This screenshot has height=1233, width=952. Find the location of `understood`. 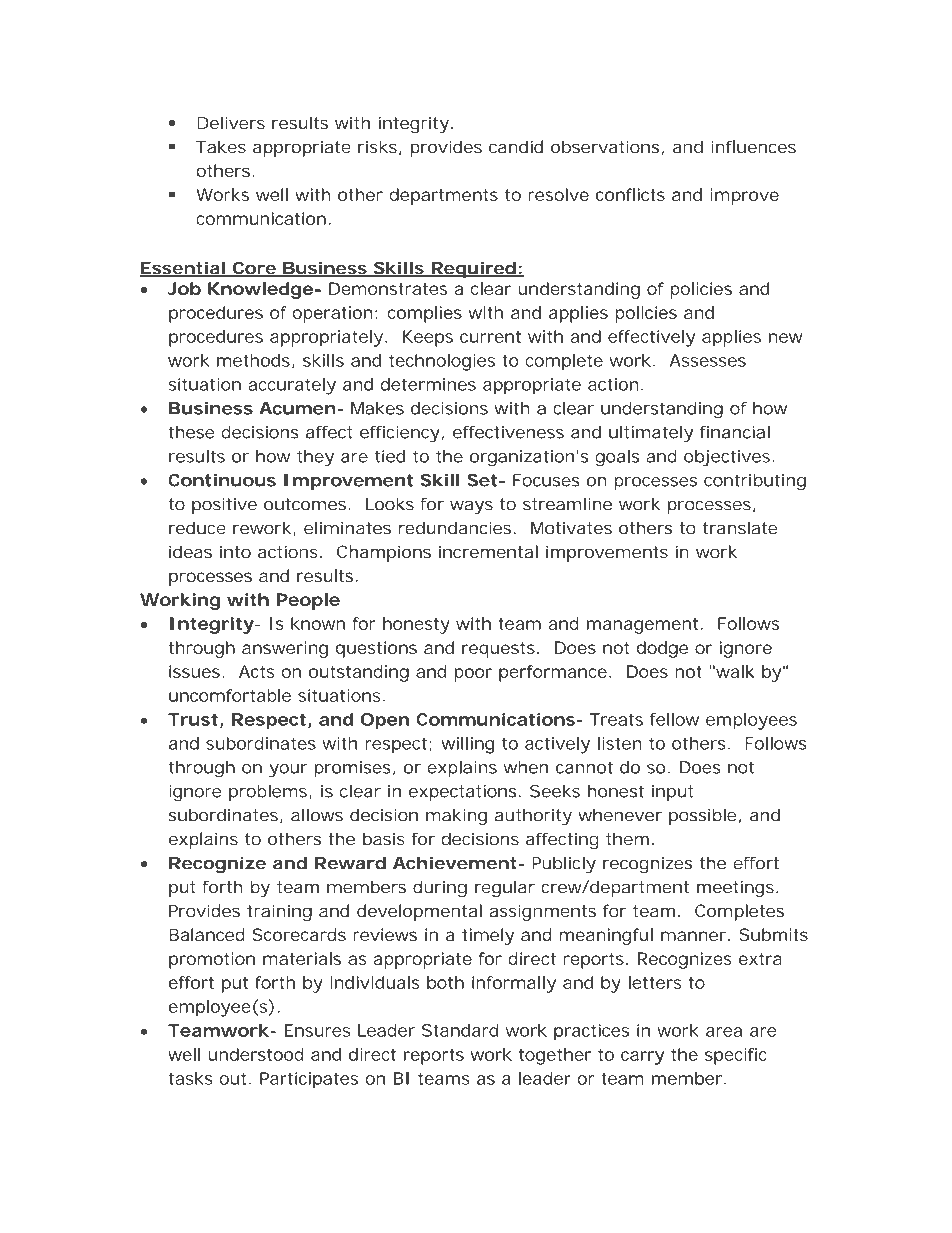

understood is located at coordinates (256, 1054).
